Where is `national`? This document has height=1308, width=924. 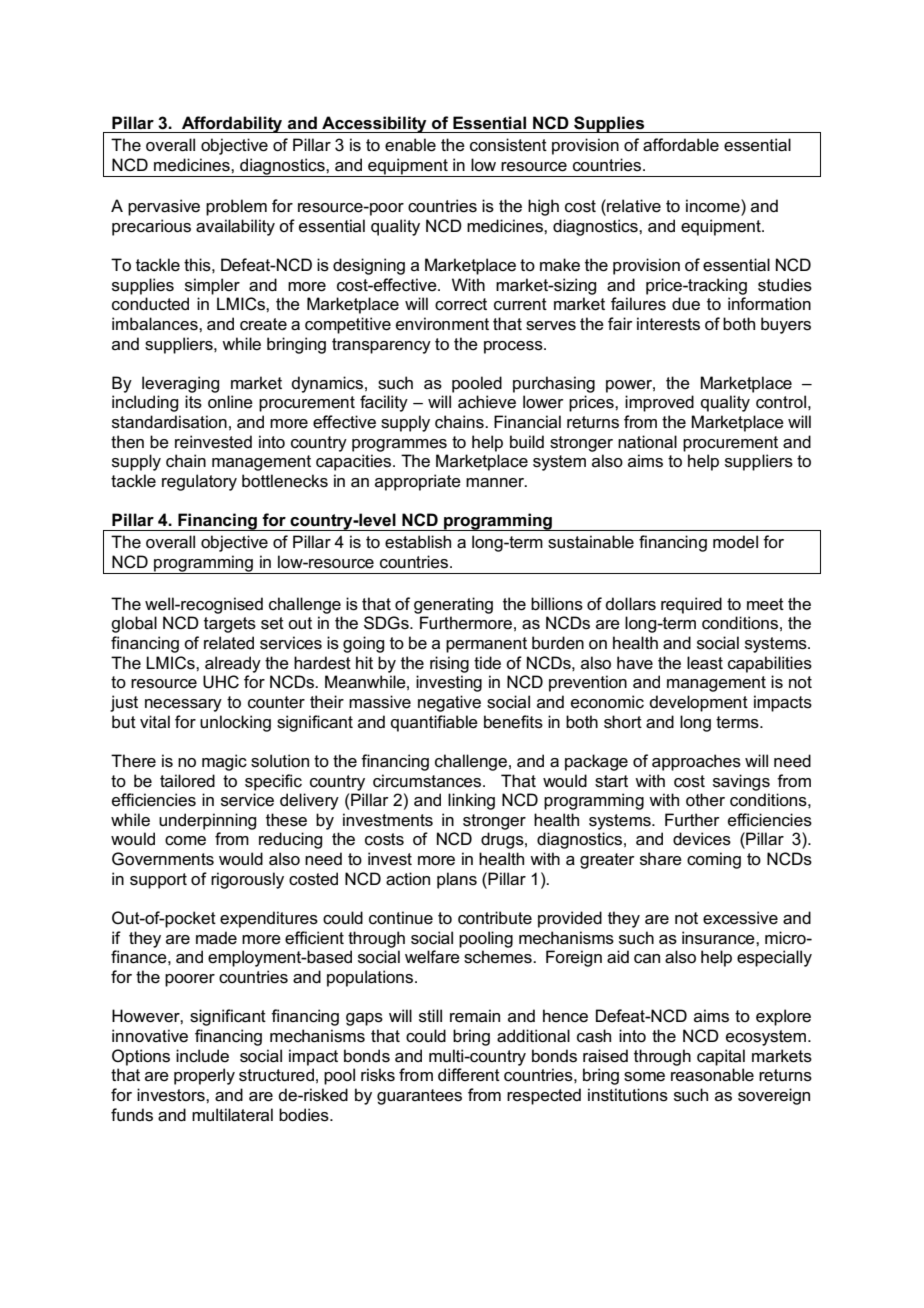 national is located at coordinates (647, 442).
